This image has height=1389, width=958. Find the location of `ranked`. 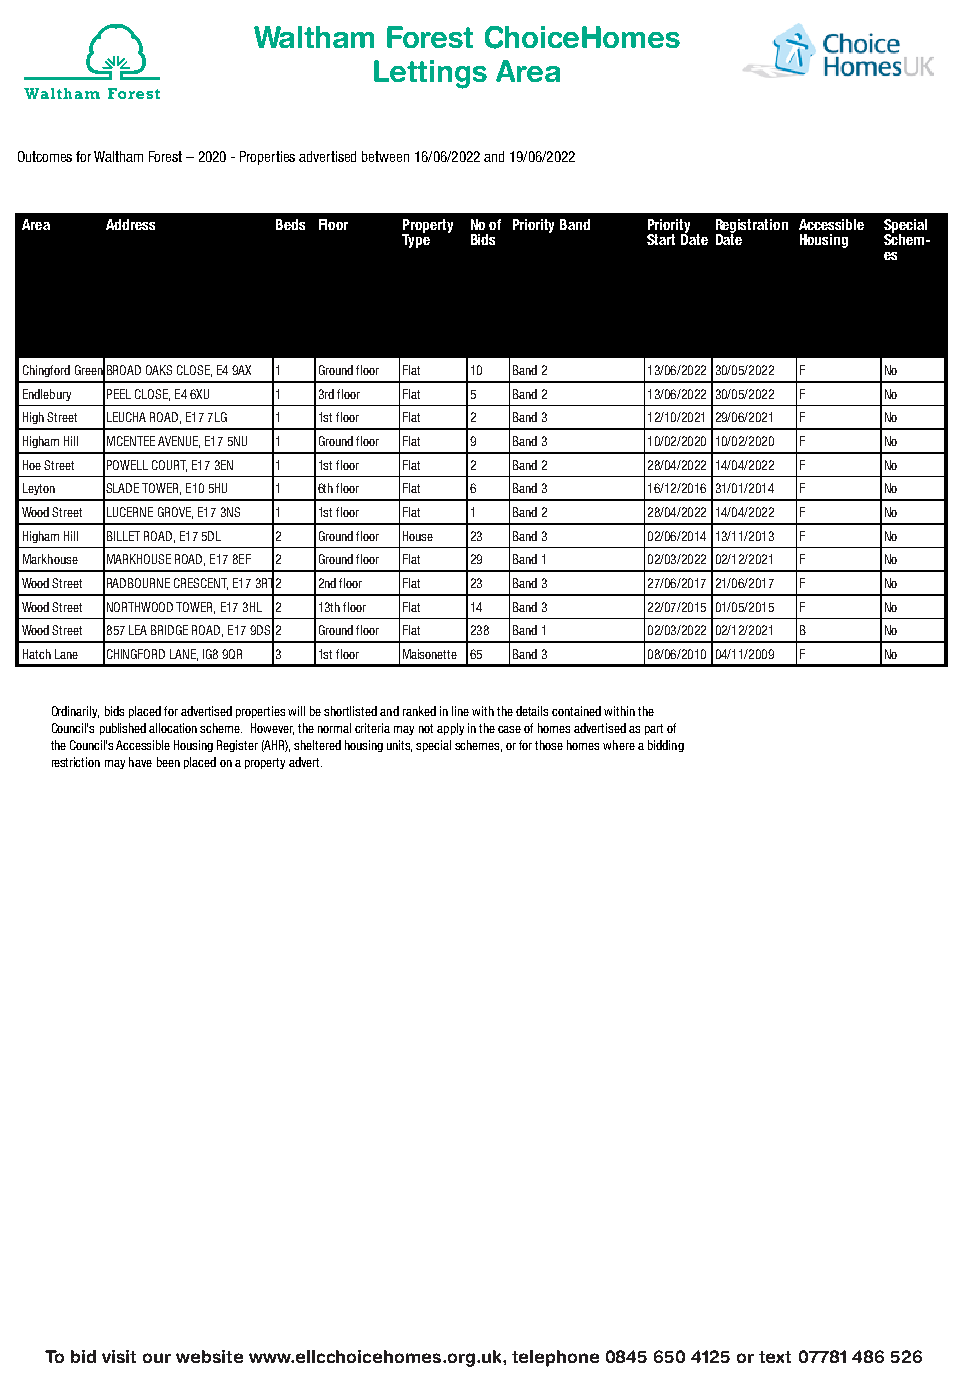

ranked is located at coordinates (419, 711).
